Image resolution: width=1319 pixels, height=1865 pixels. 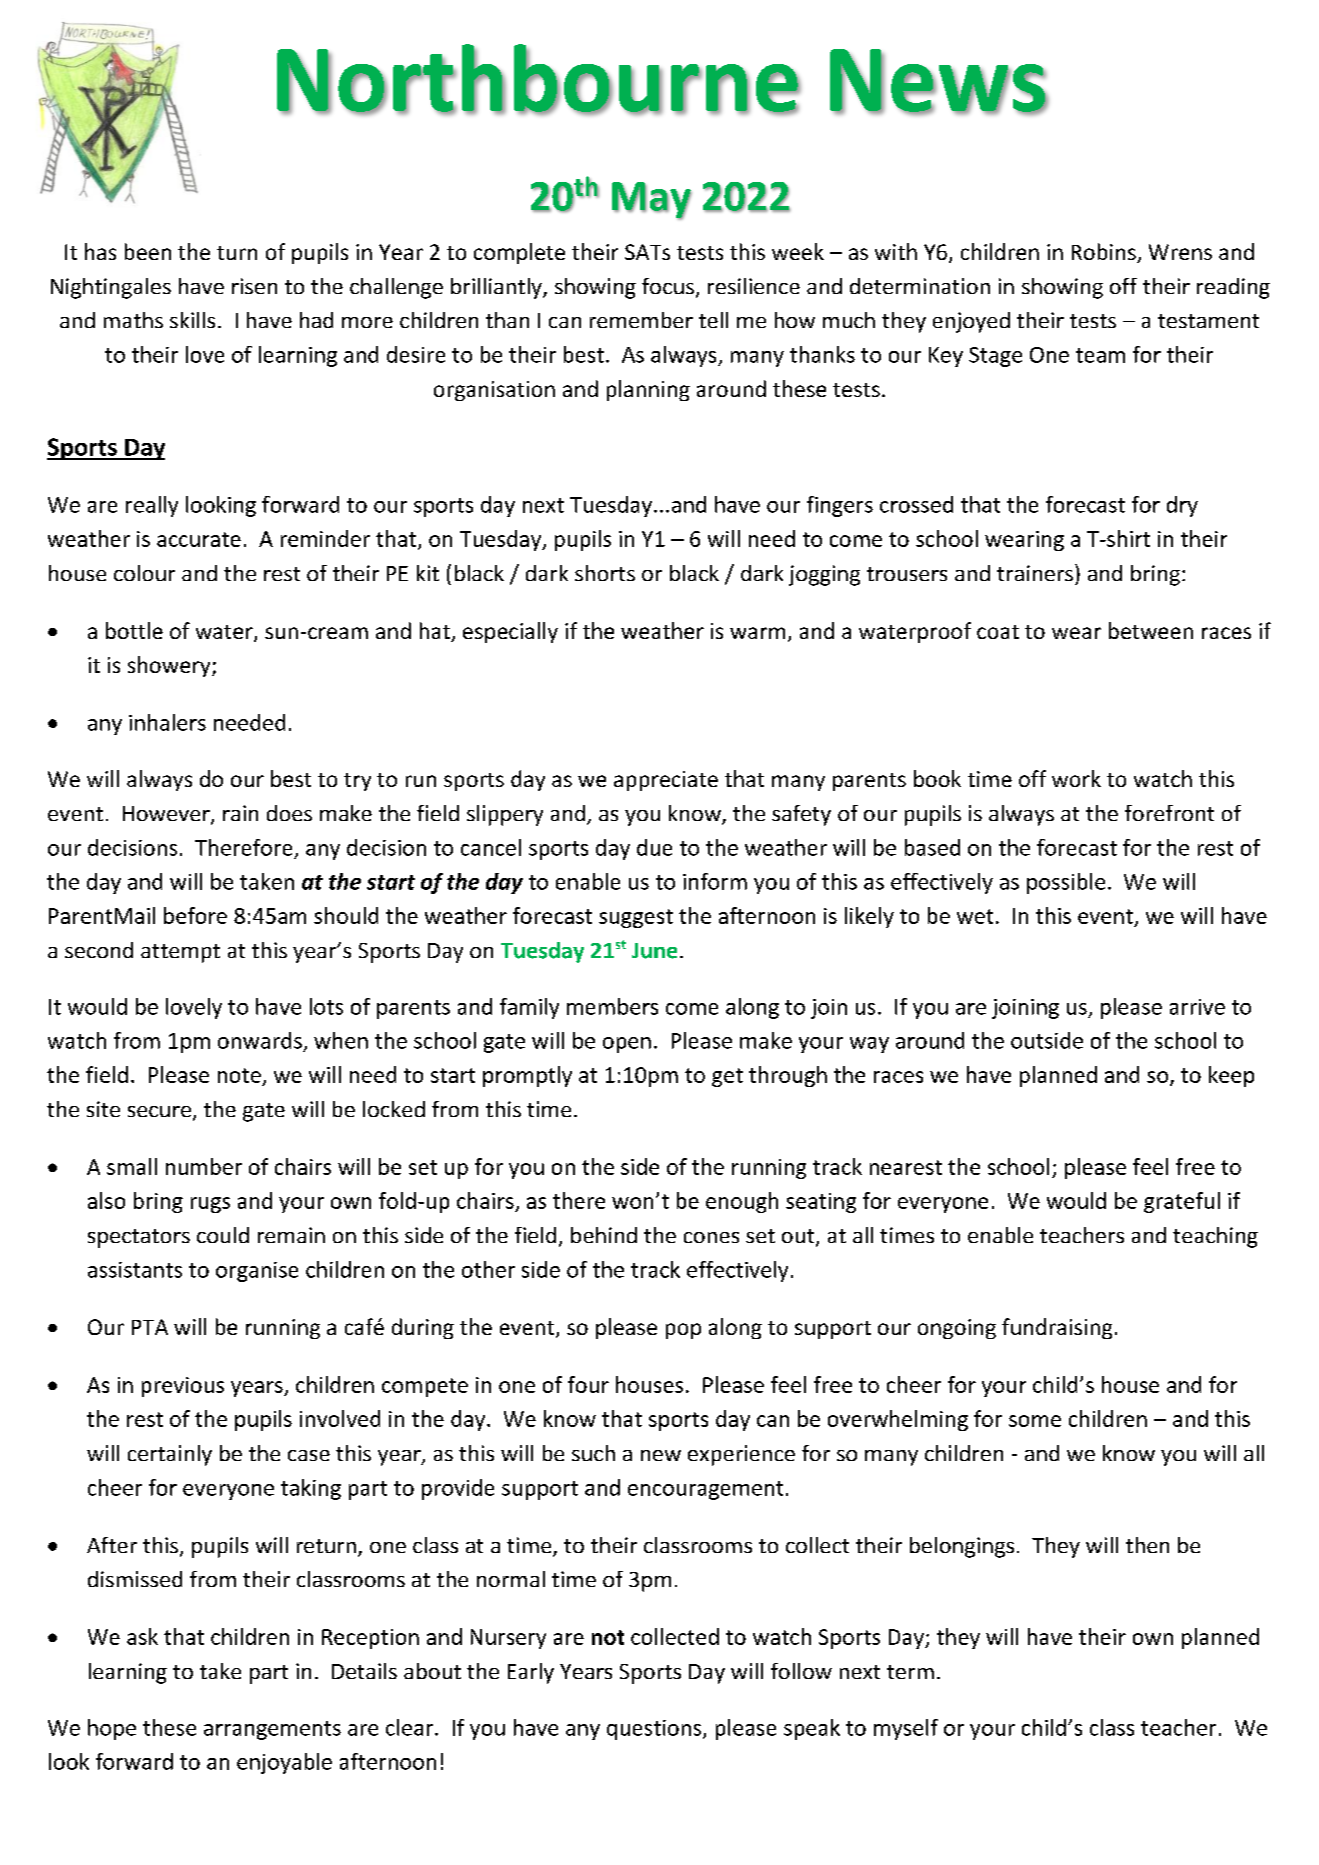 I want to click on arrangements, so click(x=272, y=1730).
